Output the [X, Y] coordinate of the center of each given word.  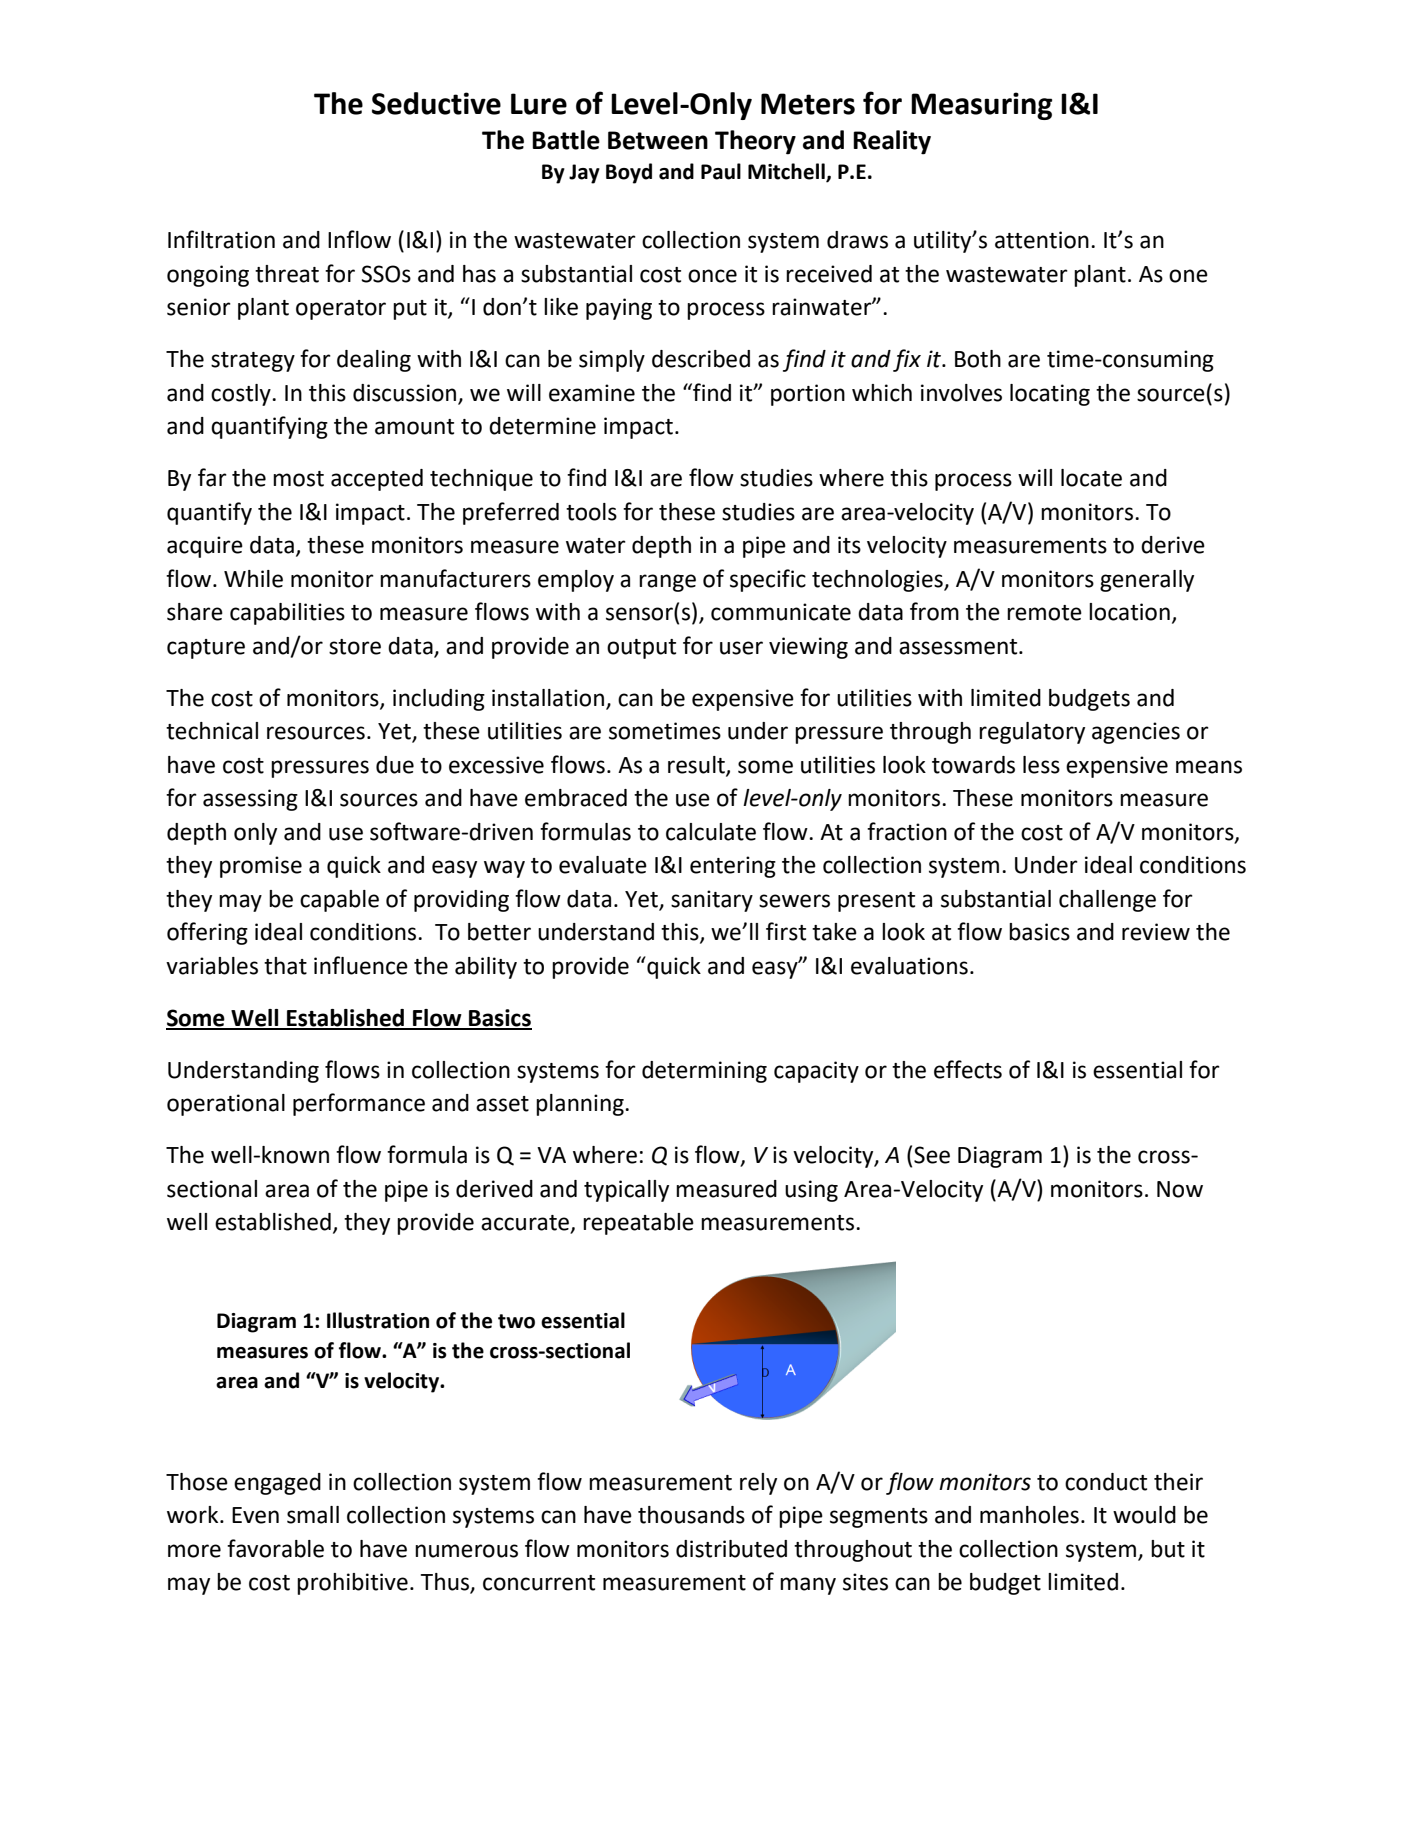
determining [704, 1072]
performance [359, 1104]
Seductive [436, 103]
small [313, 1515]
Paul [721, 171]
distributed [731, 1549]
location [1129, 612]
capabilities [287, 614]
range [667, 583]
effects [968, 1069]
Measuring [981, 106]
